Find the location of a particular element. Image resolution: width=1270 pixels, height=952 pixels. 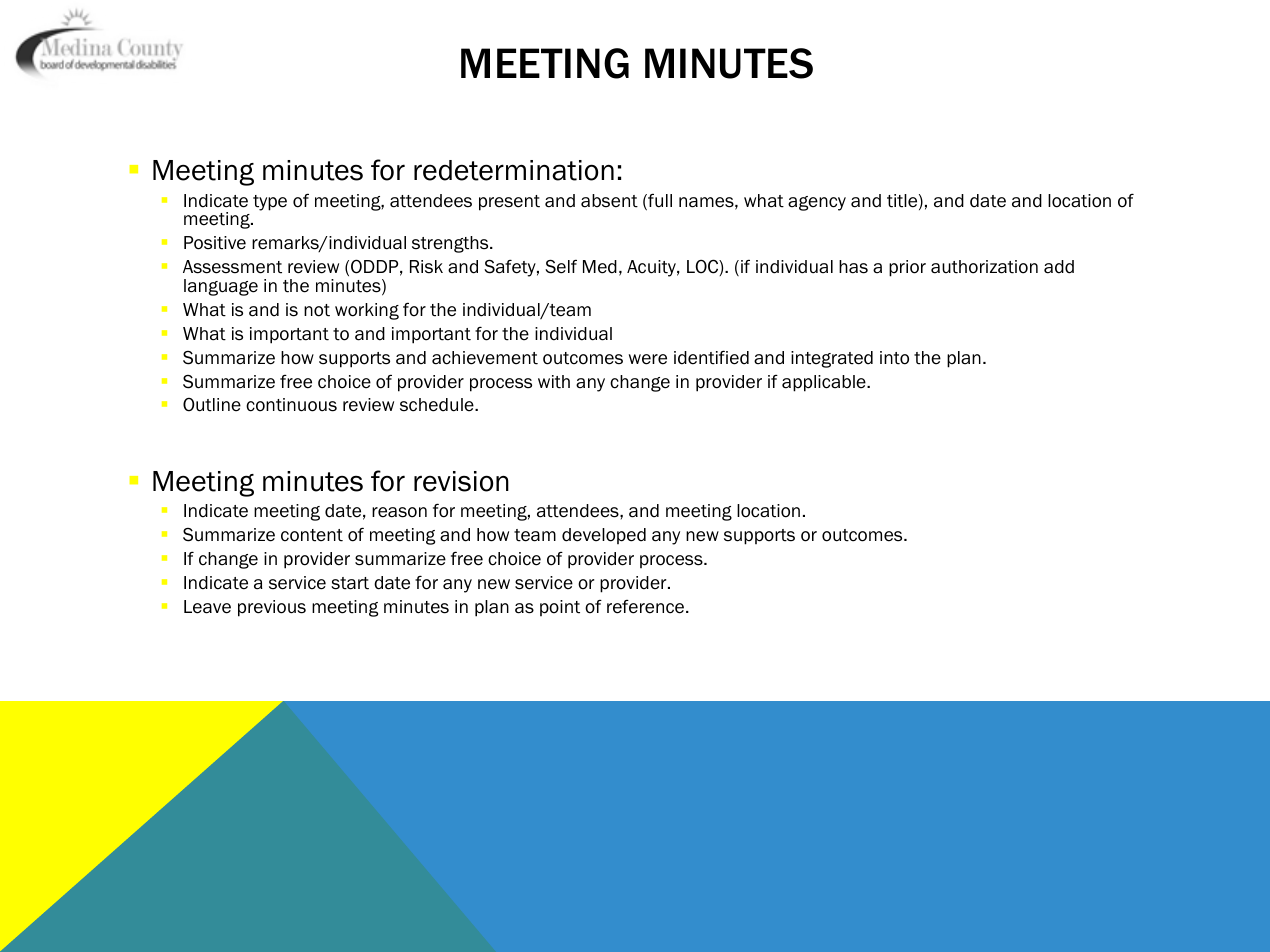

content is located at coordinates (312, 535).
